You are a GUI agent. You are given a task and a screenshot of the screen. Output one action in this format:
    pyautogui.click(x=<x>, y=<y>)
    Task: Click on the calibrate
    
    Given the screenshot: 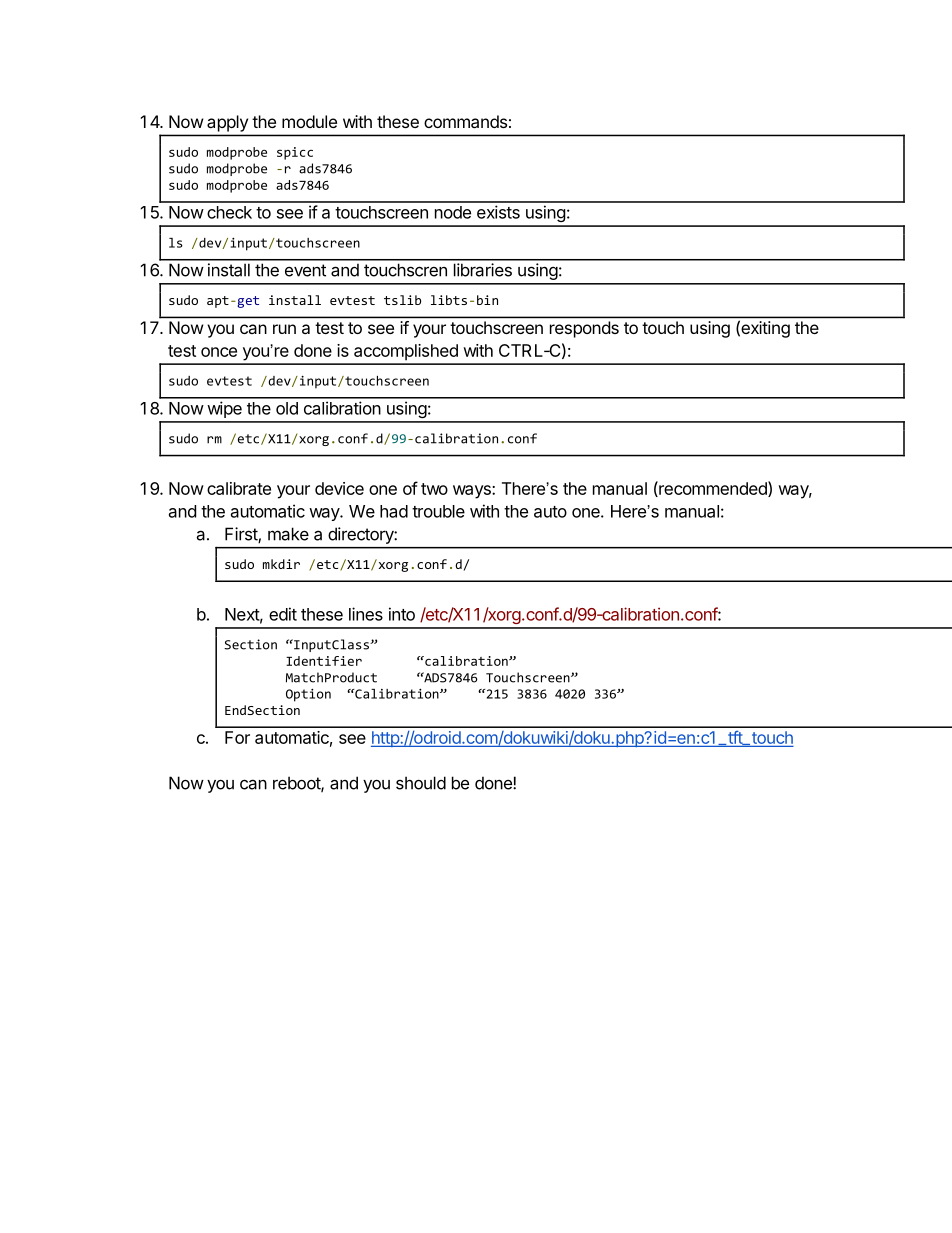 What is the action you would take?
    pyautogui.click(x=239, y=488)
